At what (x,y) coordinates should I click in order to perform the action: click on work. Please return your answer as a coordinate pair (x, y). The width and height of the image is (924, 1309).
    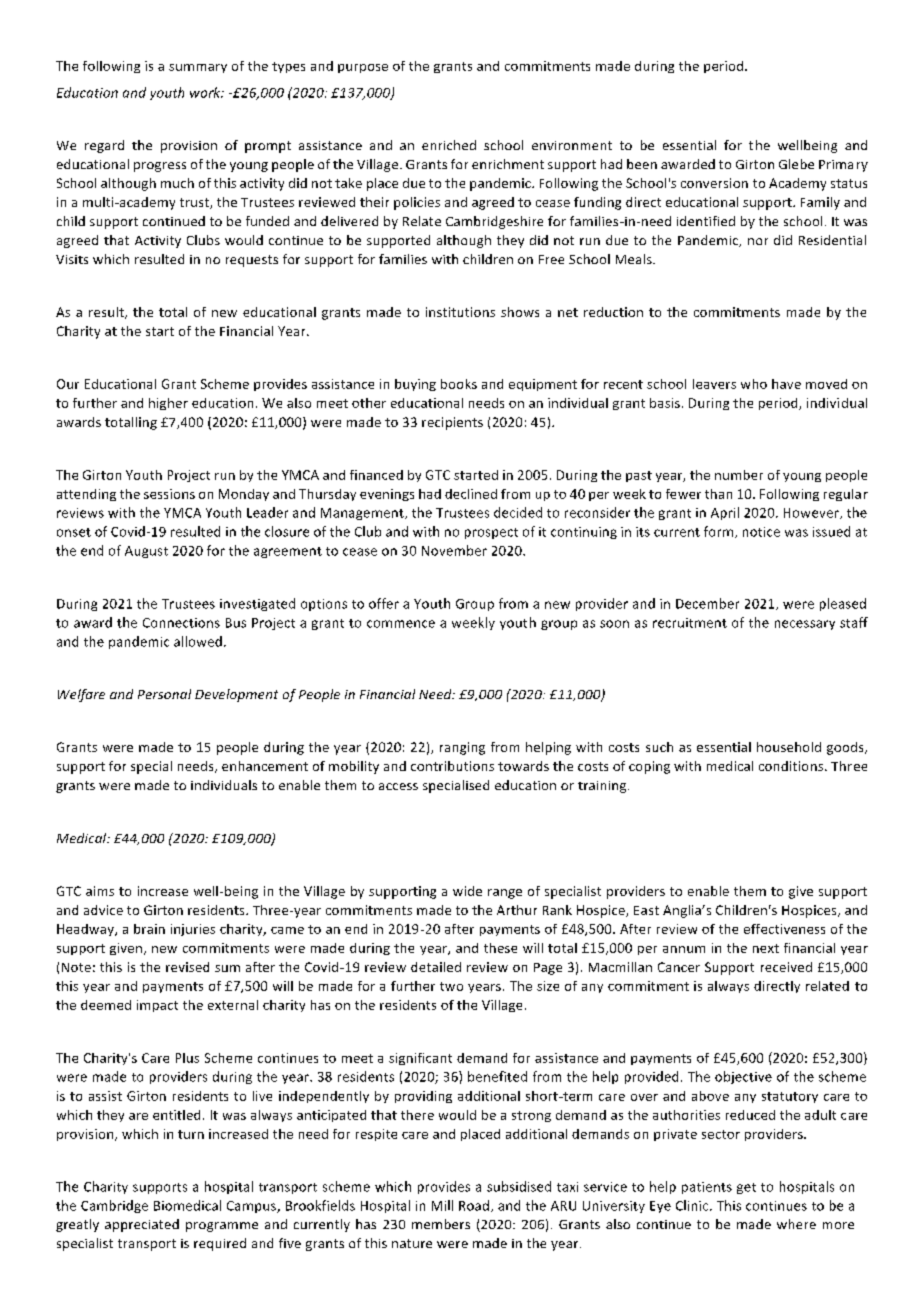
    Looking at the image, I should click on (206, 92).
